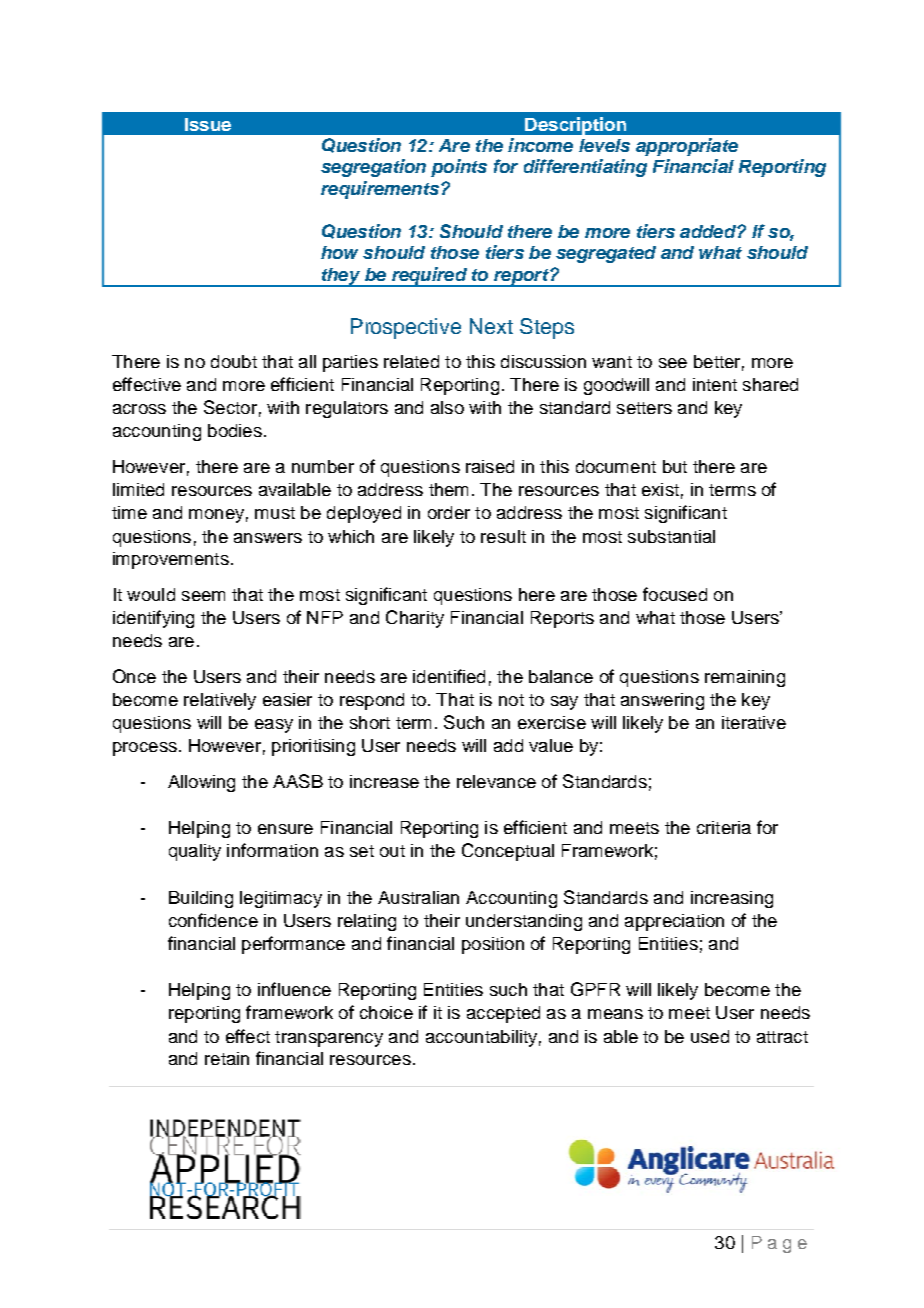 The height and width of the image is (1308, 924). I want to click on intent, so click(715, 384).
